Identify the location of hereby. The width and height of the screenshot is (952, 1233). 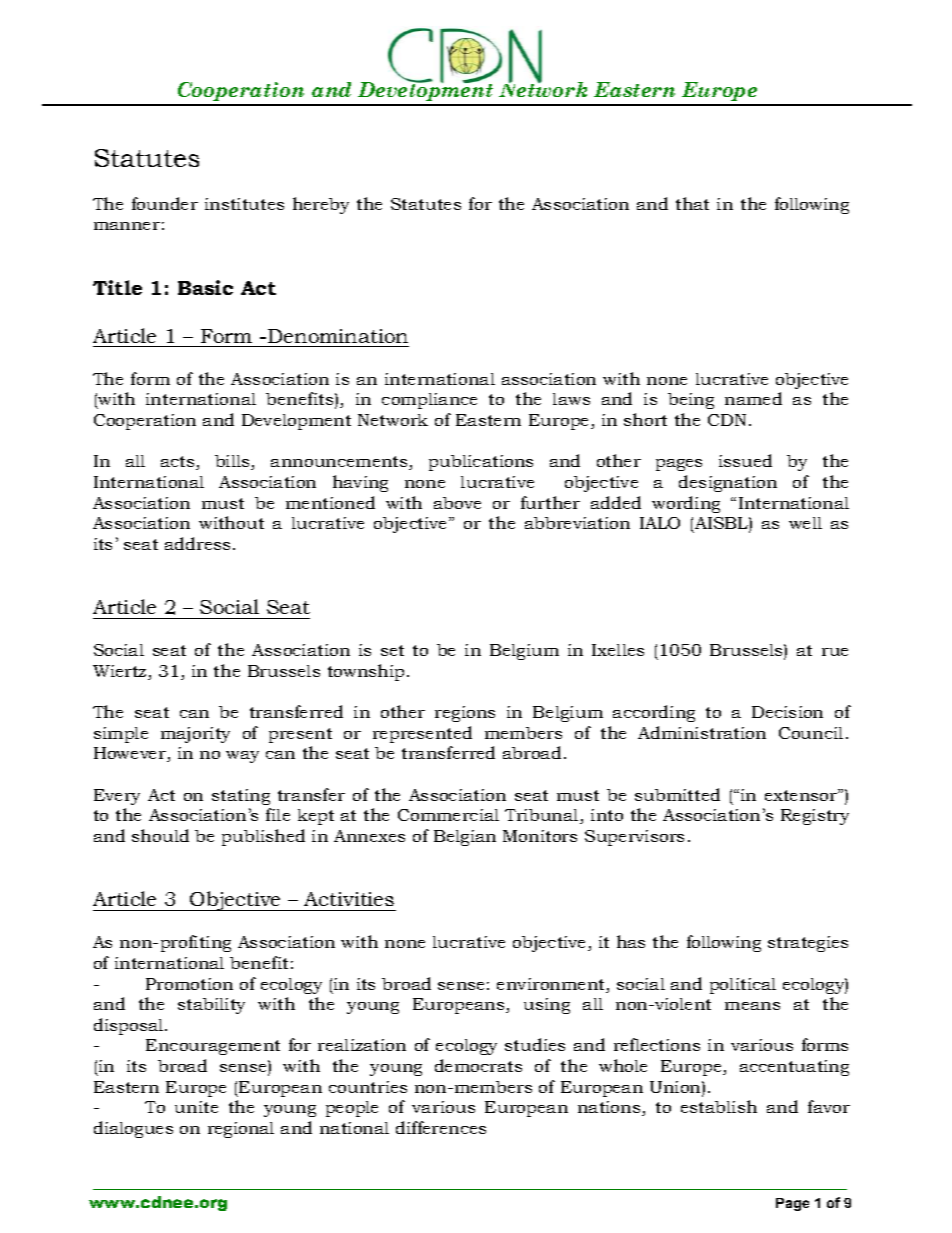
(321, 205).
